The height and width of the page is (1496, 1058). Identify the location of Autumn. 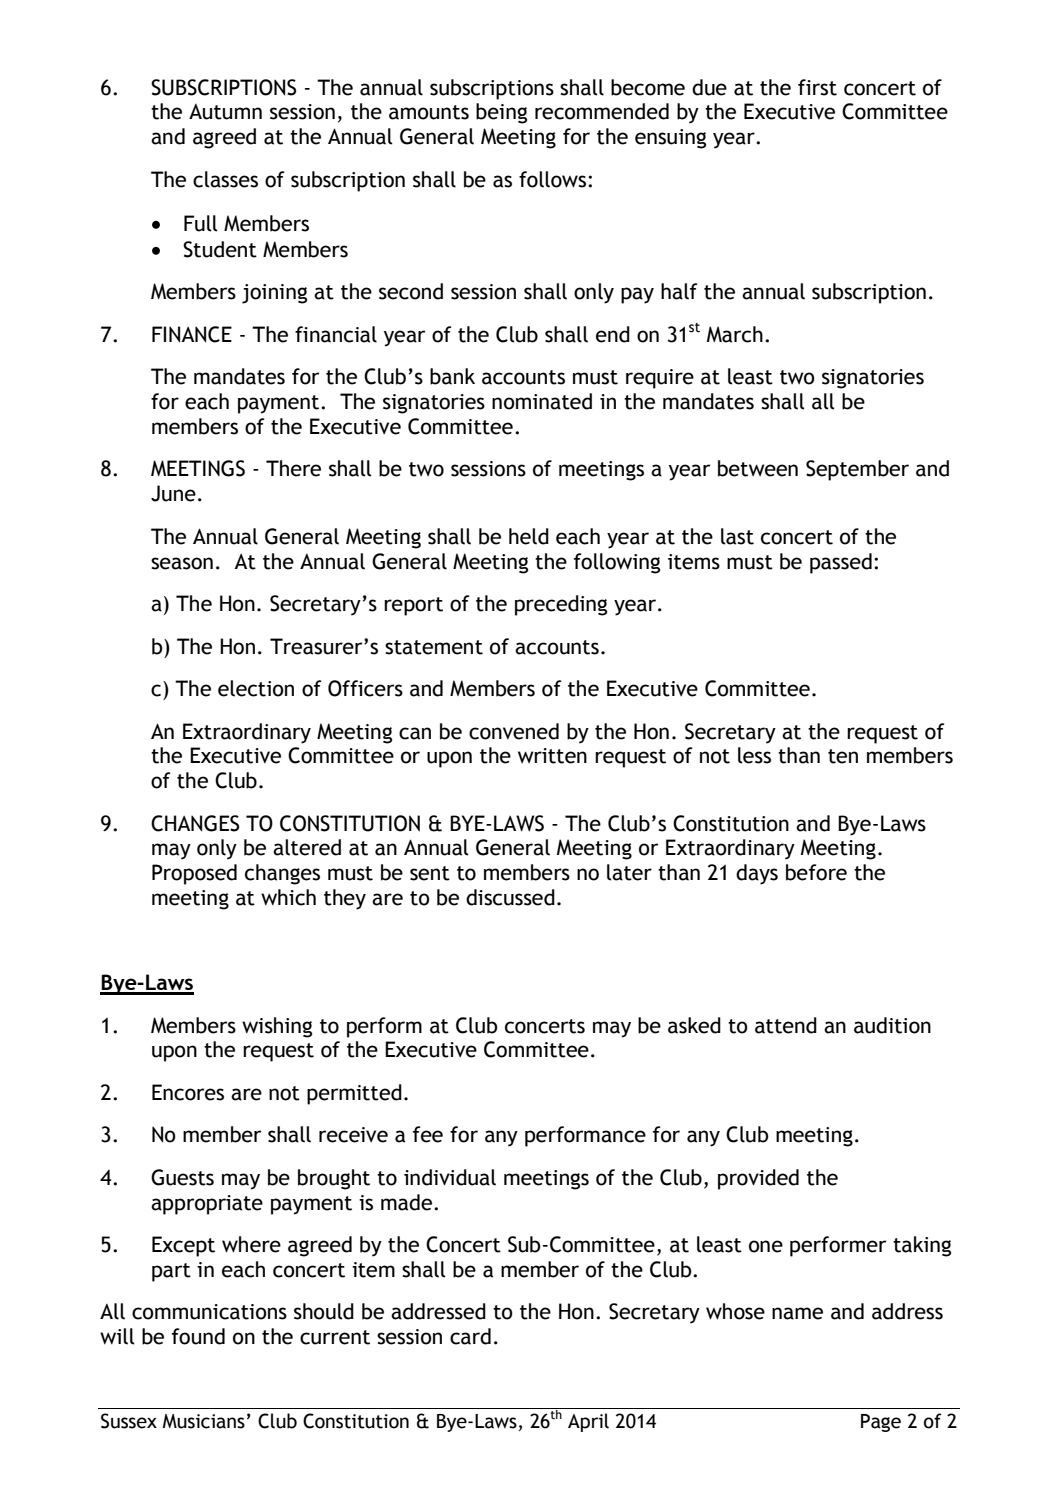
(225, 112).
